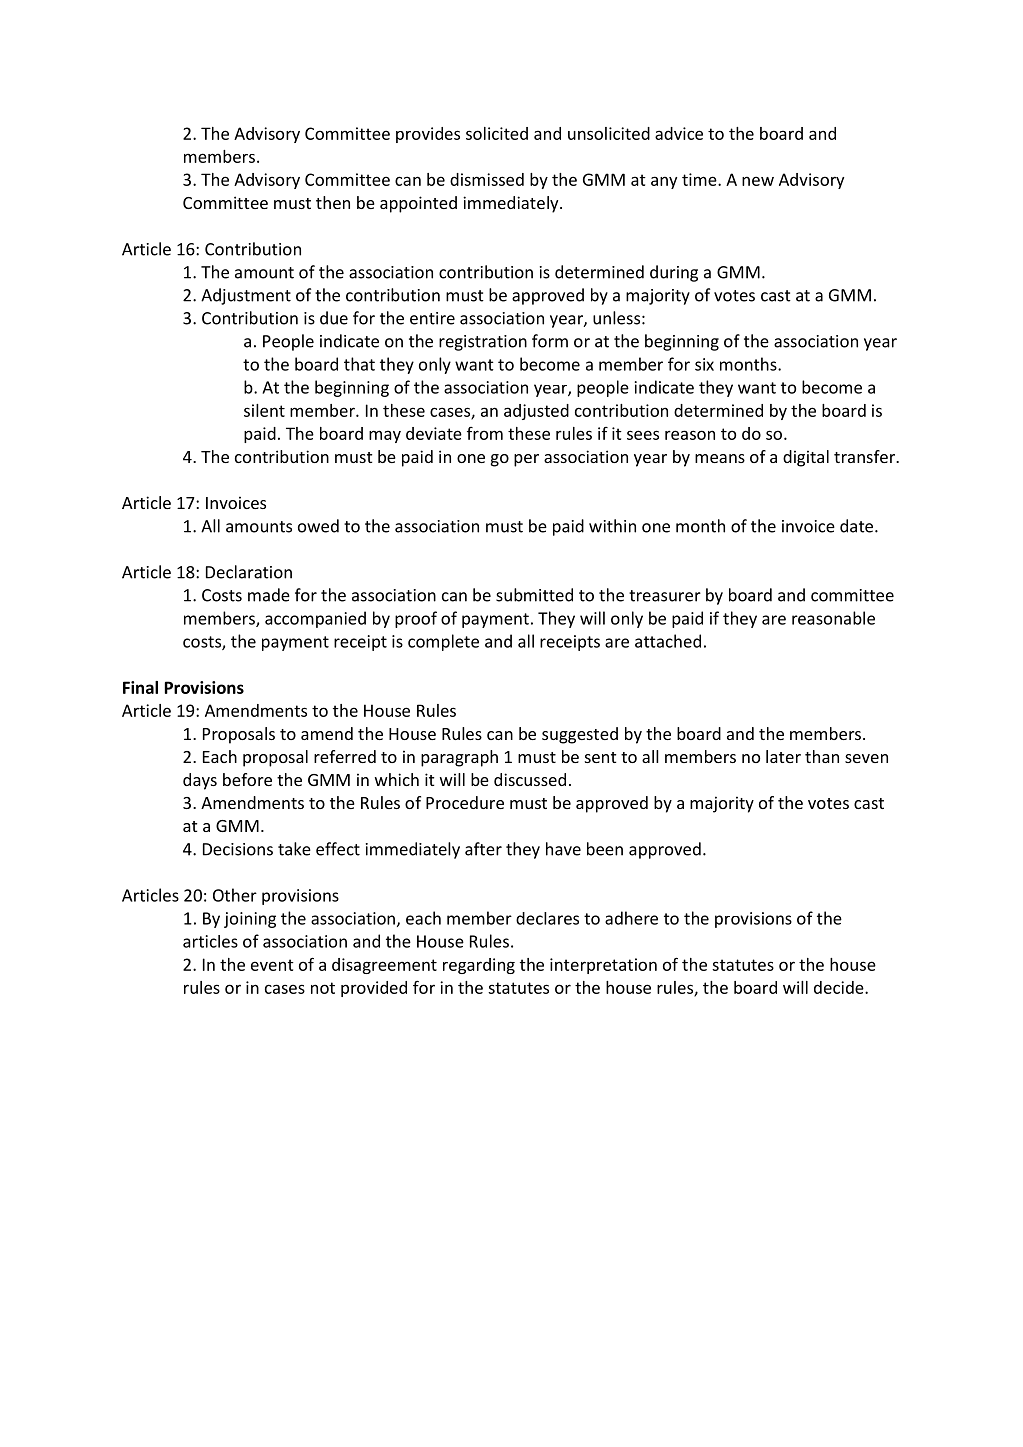 This screenshot has height=1447, width=1023. I want to click on dismissed, so click(487, 179).
